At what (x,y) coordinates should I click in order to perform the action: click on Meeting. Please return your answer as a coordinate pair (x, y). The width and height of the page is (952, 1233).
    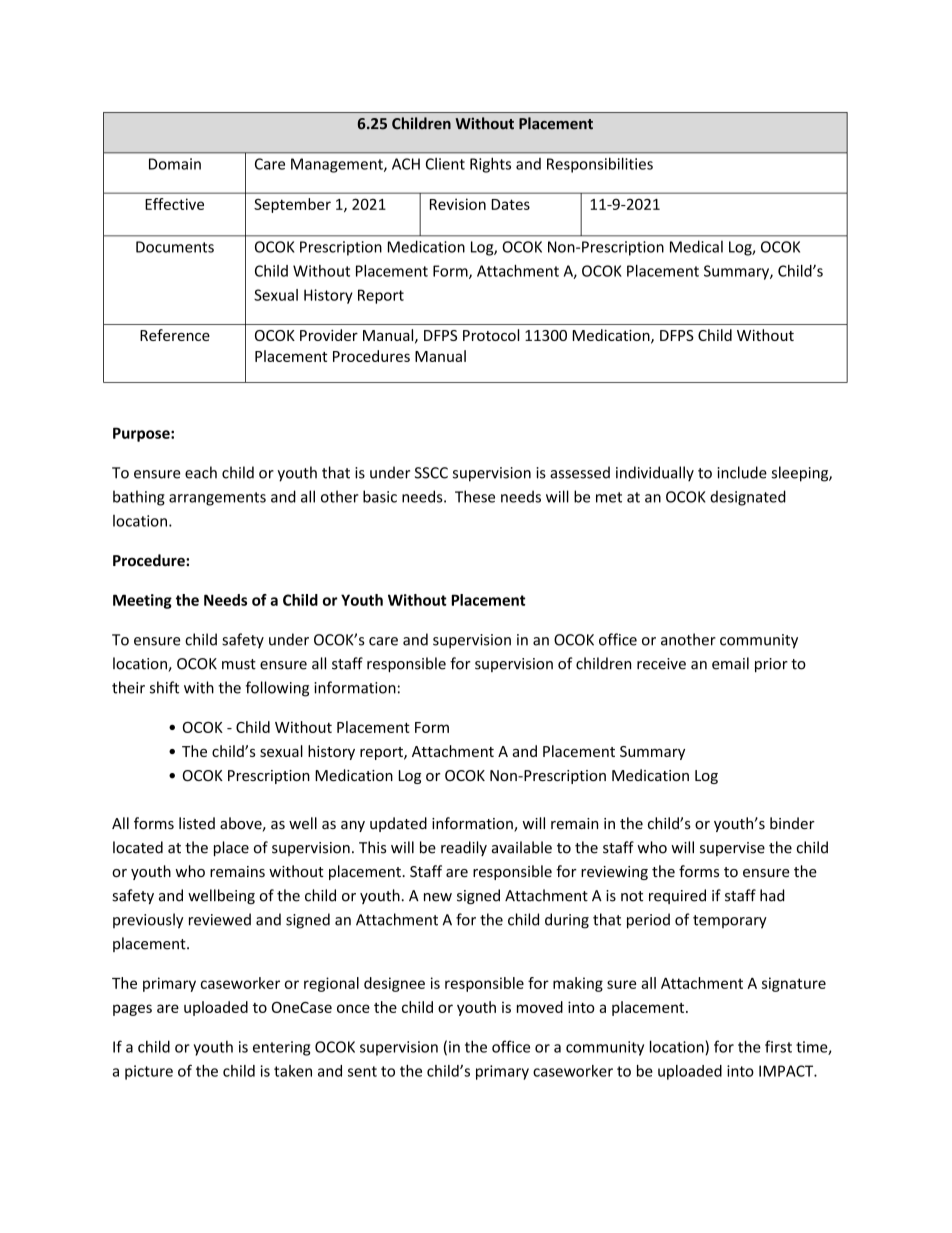
    Looking at the image, I should click on (142, 601).
